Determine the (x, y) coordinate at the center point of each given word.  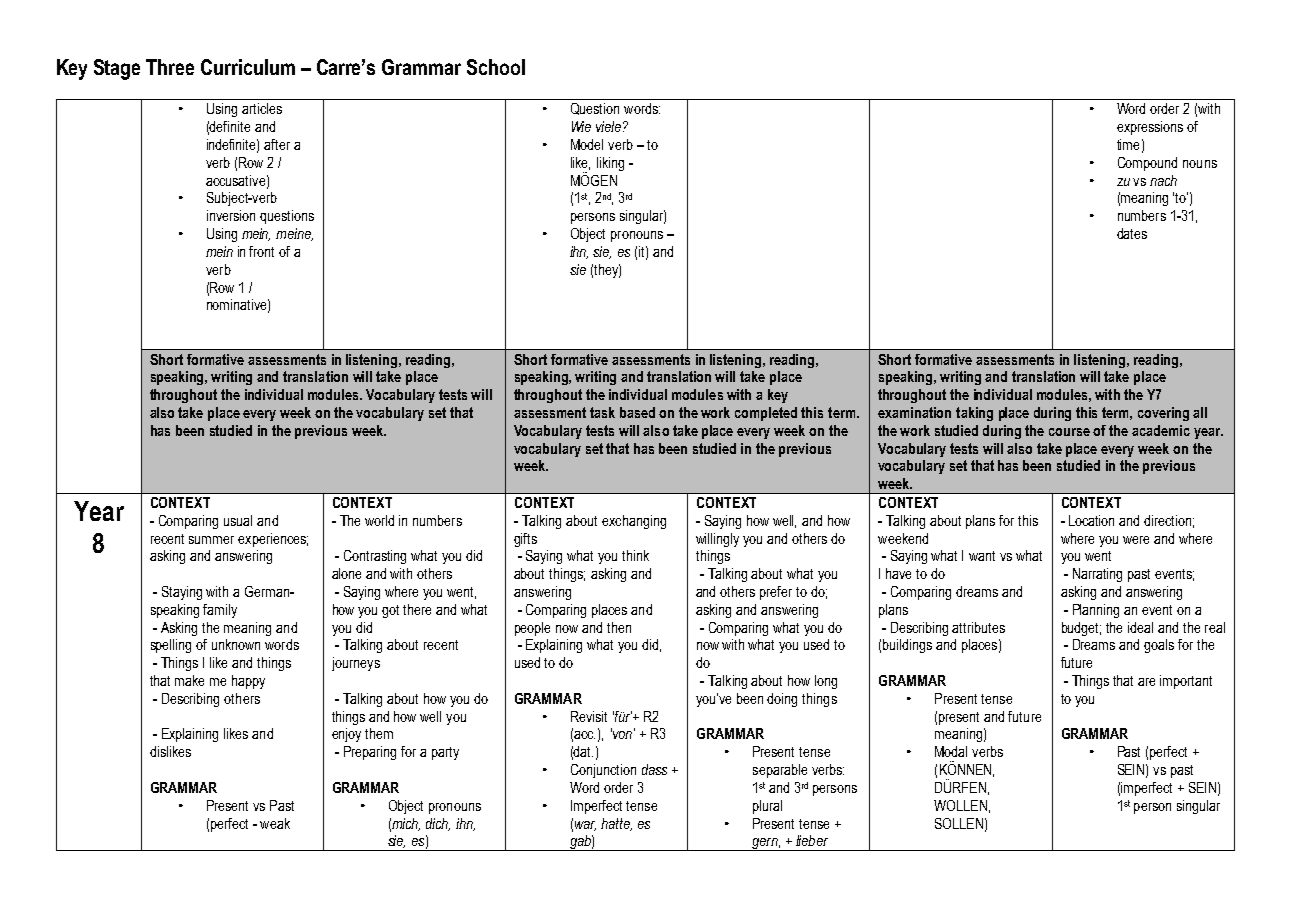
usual (238, 520)
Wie (581, 126)
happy (248, 682)
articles (262, 108)
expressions (1150, 128)
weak (275, 823)
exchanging (634, 522)
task (602, 412)
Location (1091, 520)
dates (1132, 233)
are (1146, 682)
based (637, 412)
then (619, 627)
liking (610, 164)
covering (1163, 414)
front (261, 251)
